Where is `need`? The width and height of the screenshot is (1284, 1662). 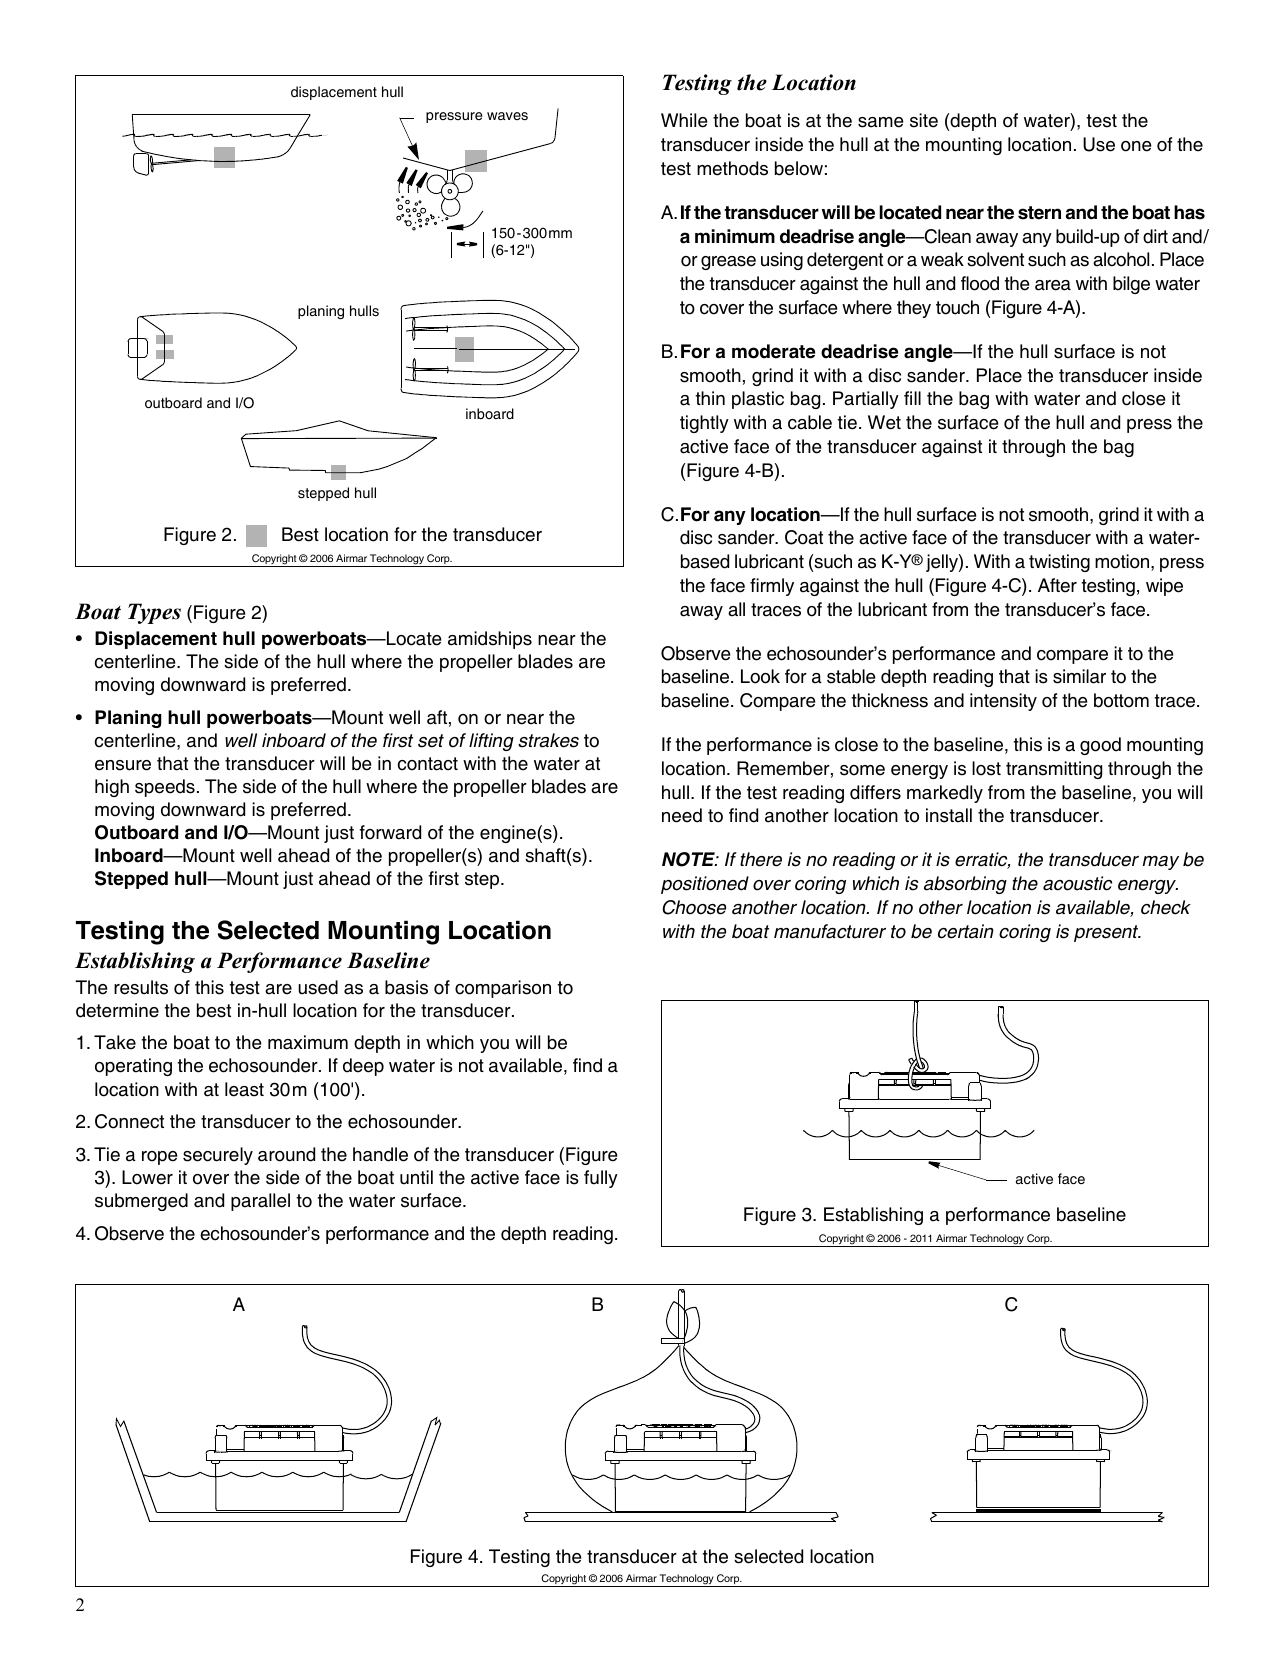
need is located at coordinates (682, 815).
